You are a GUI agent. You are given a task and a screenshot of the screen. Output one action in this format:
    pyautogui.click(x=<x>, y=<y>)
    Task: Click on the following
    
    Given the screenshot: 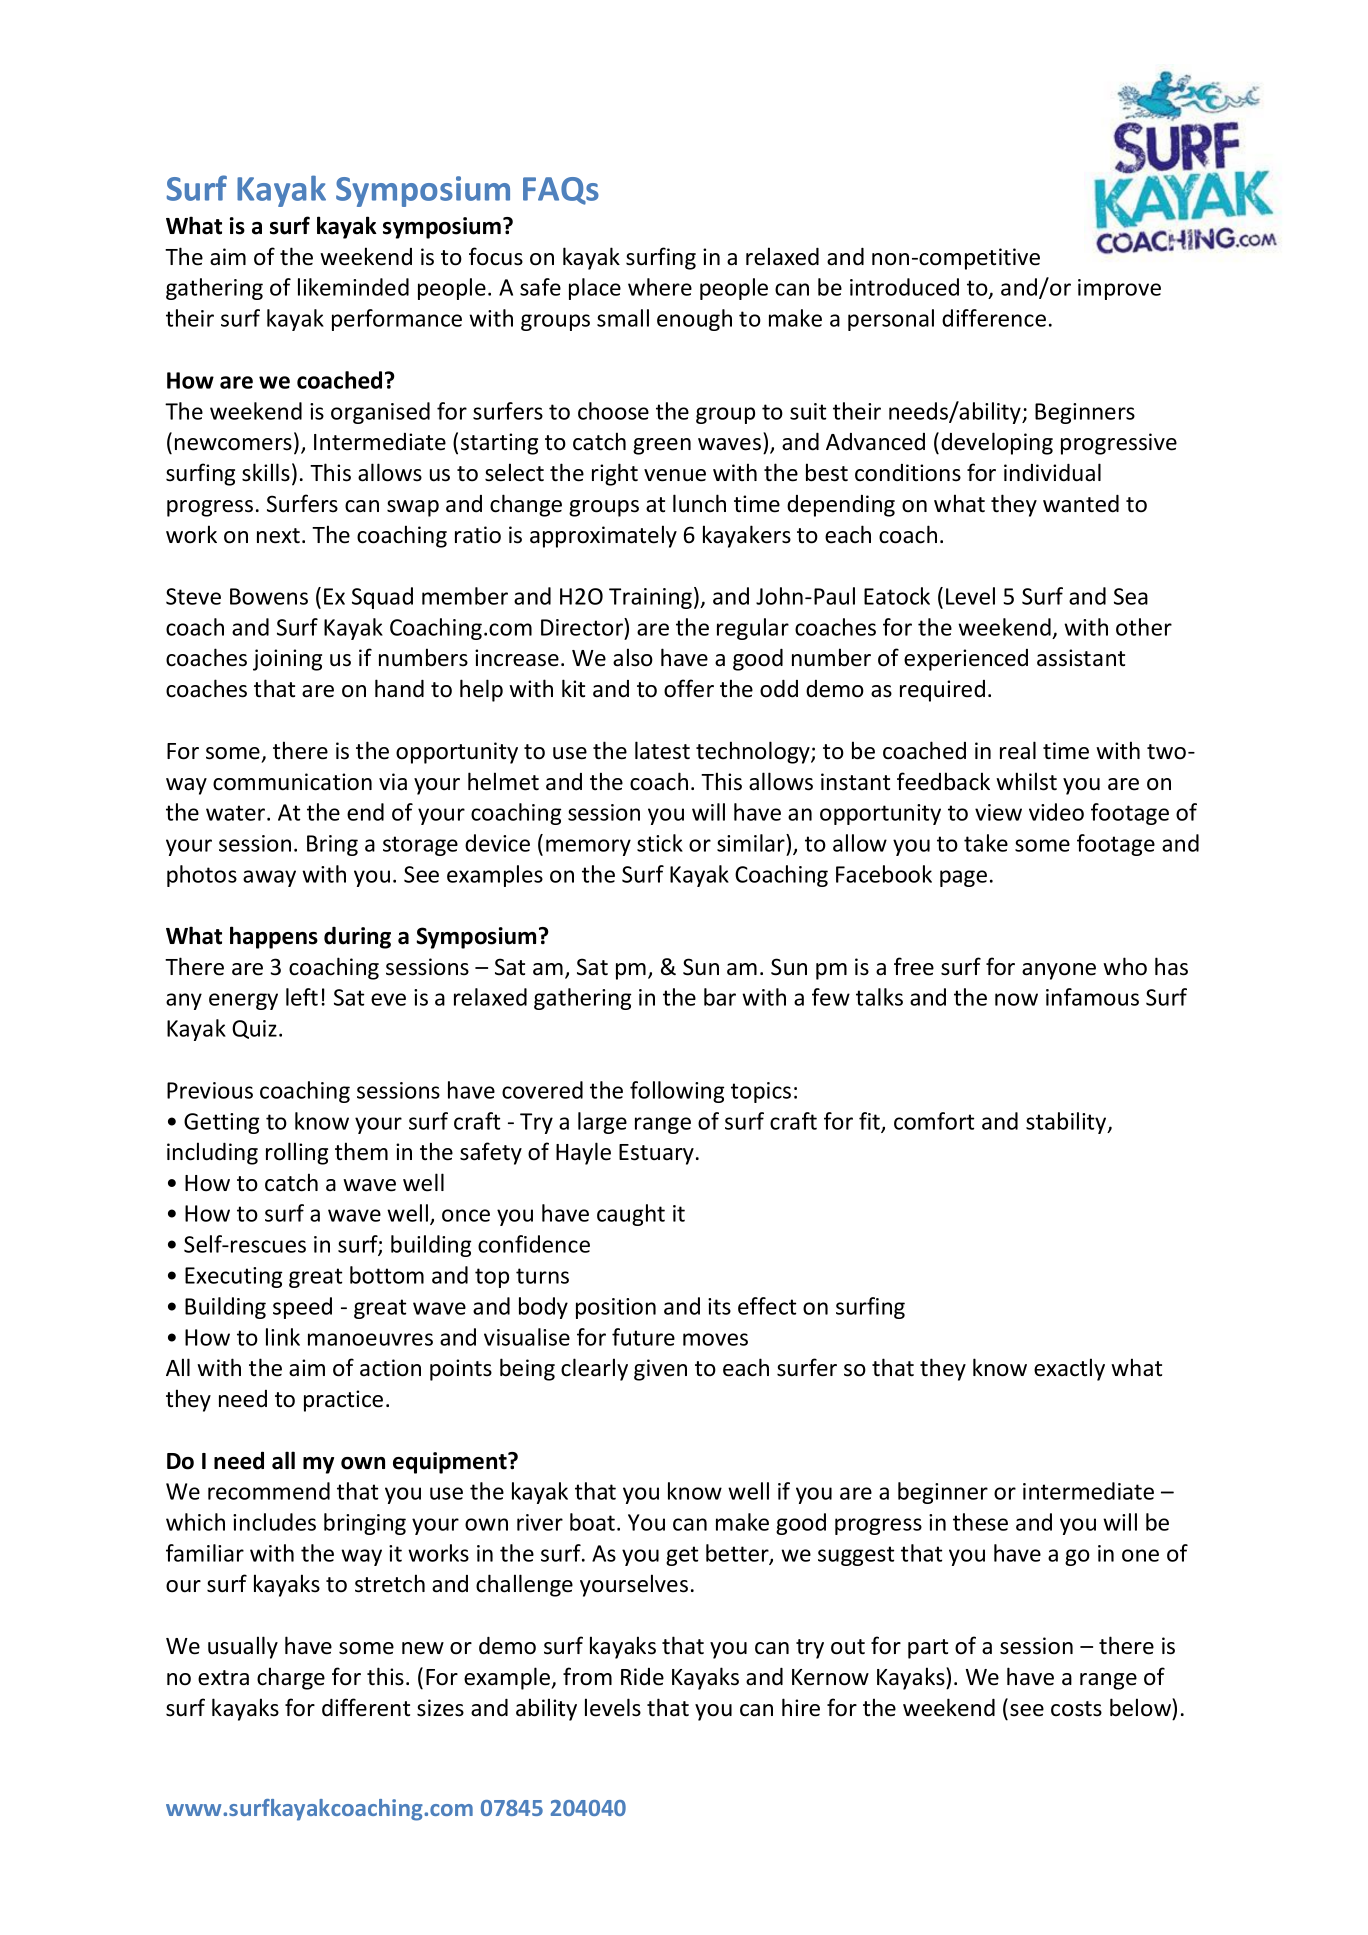 What is the action you would take?
    pyautogui.click(x=677, y=1092)
